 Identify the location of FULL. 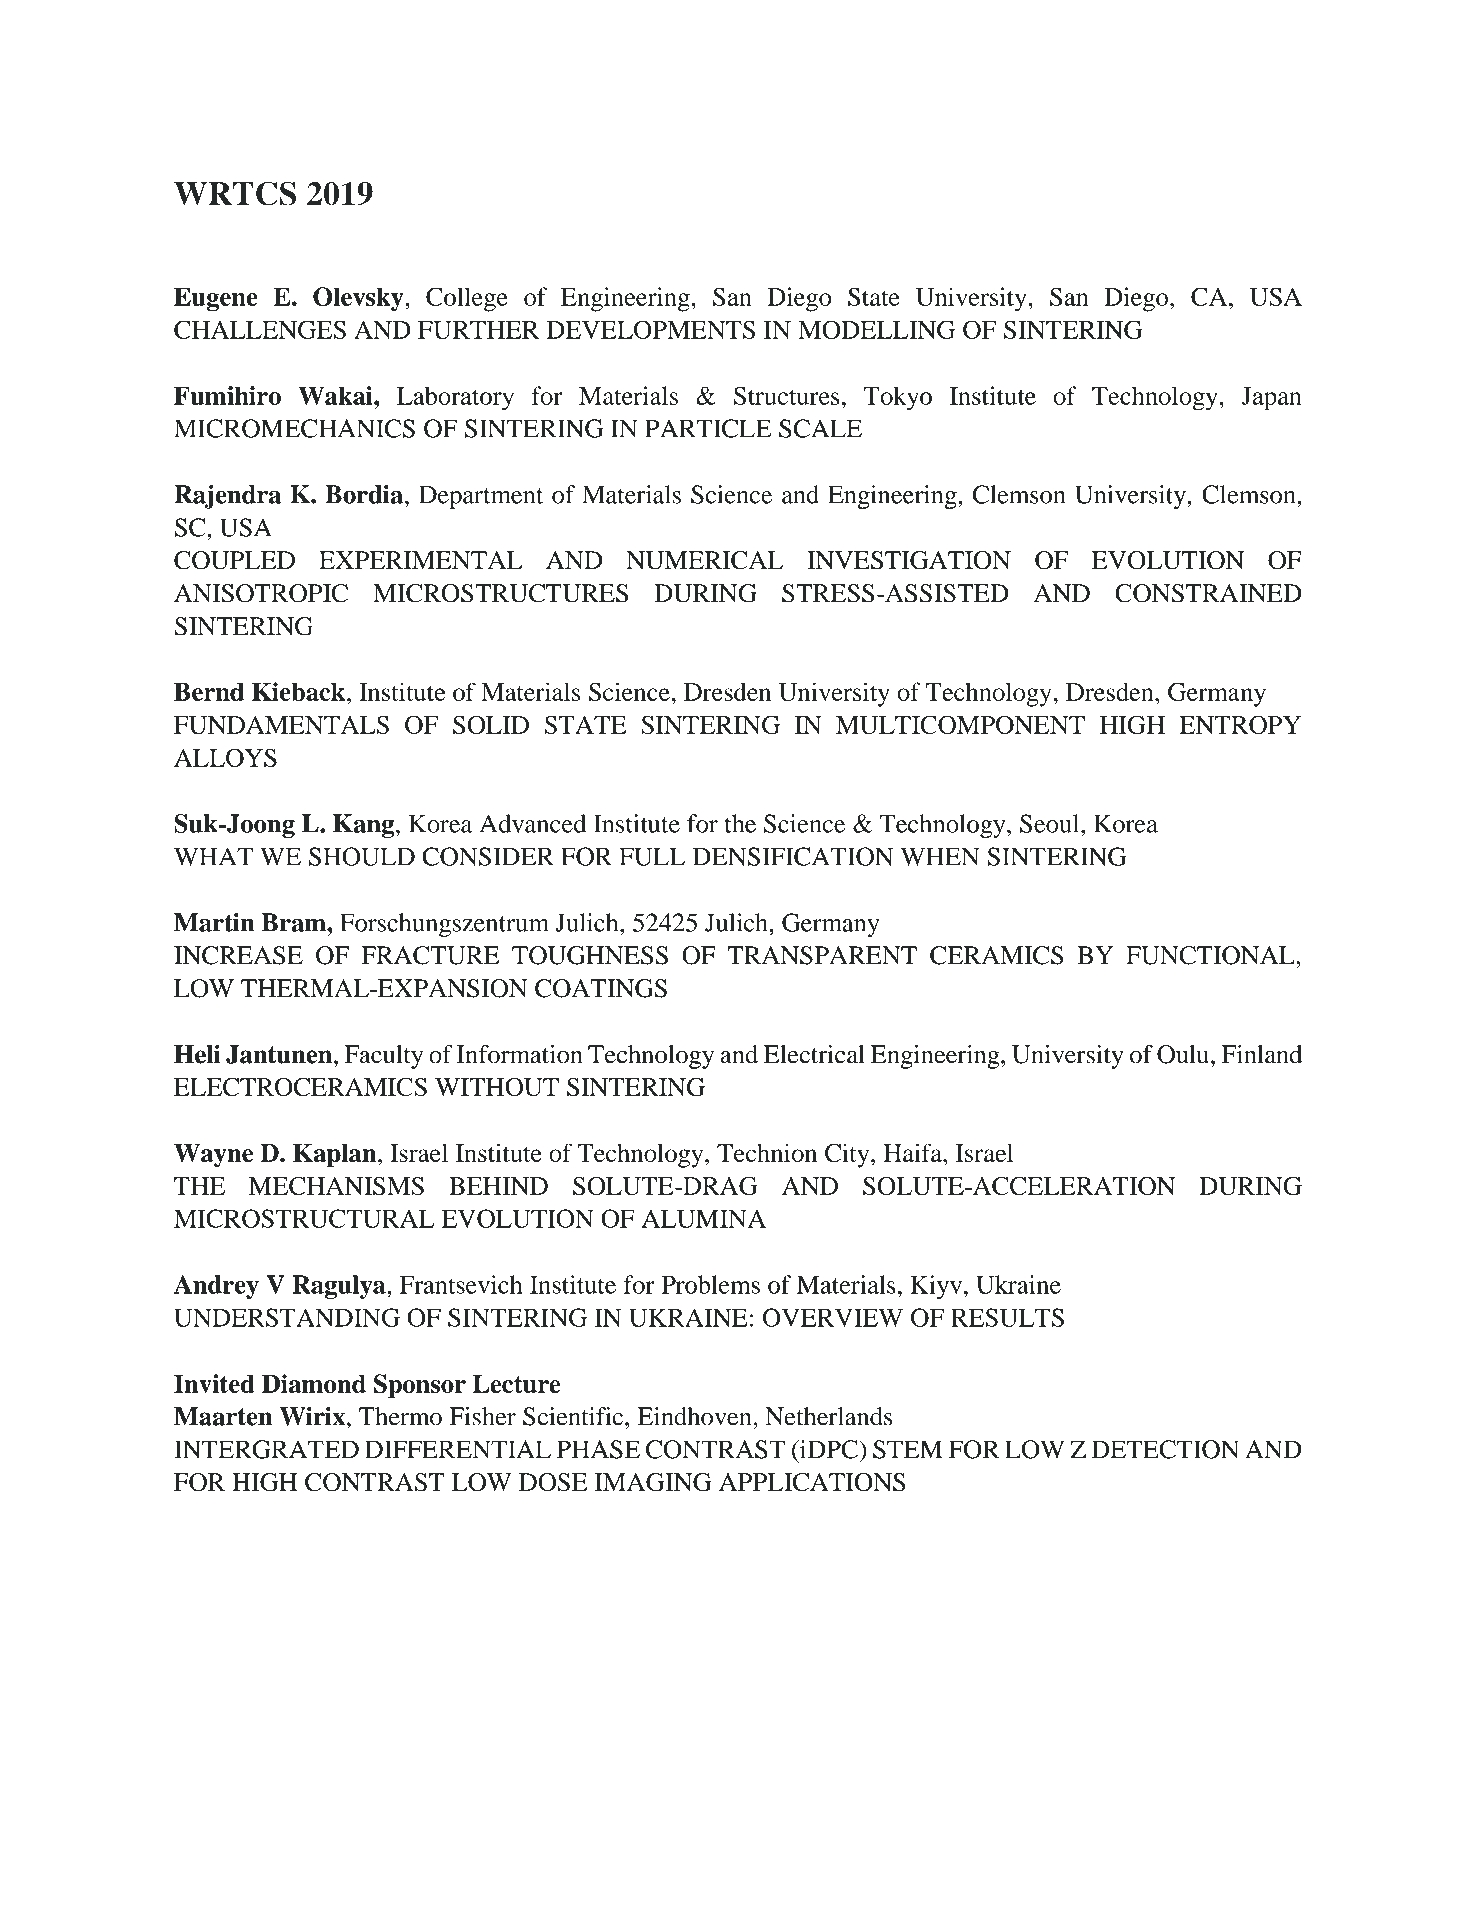
(652, 856).
